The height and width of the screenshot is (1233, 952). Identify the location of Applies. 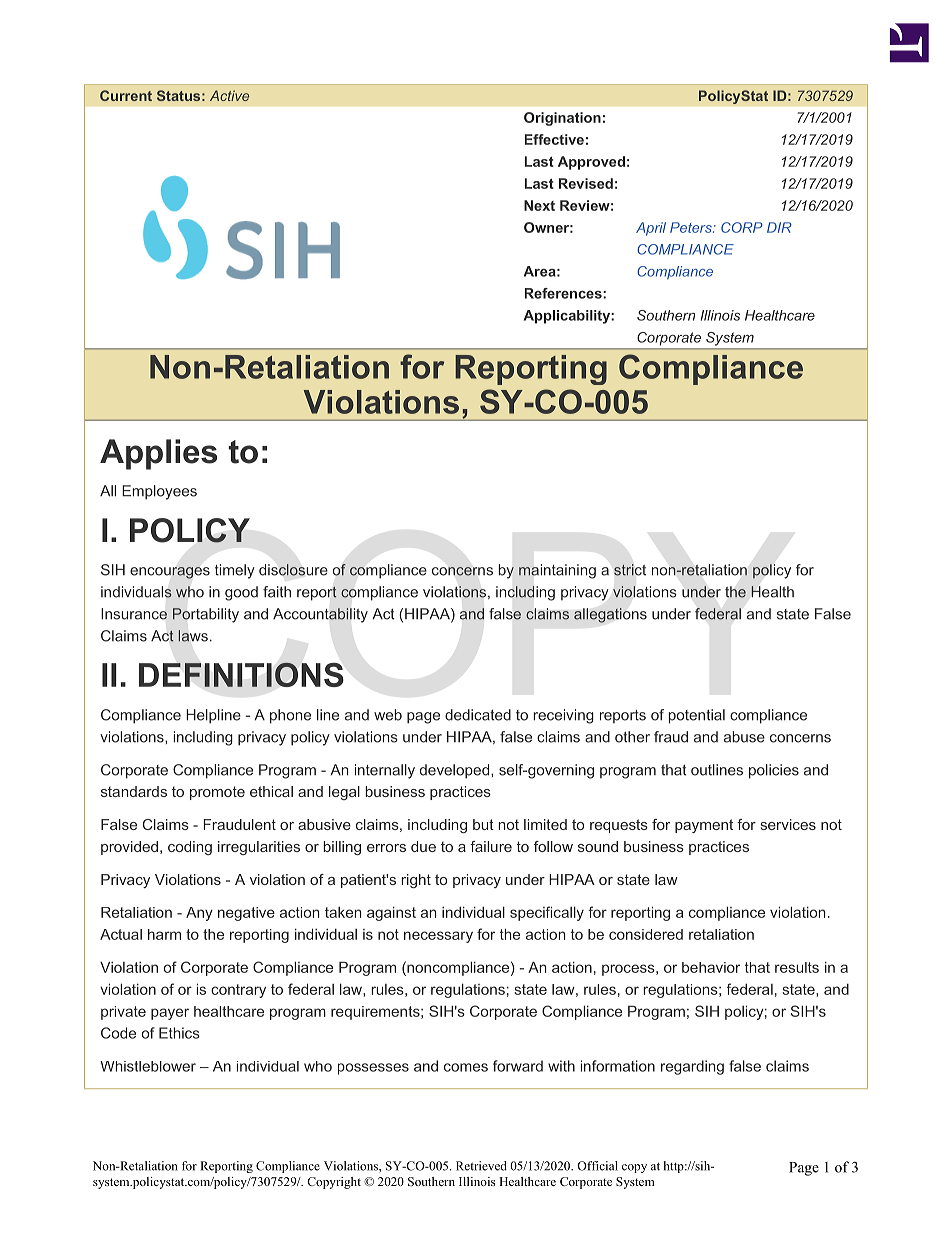
(158, 454).
